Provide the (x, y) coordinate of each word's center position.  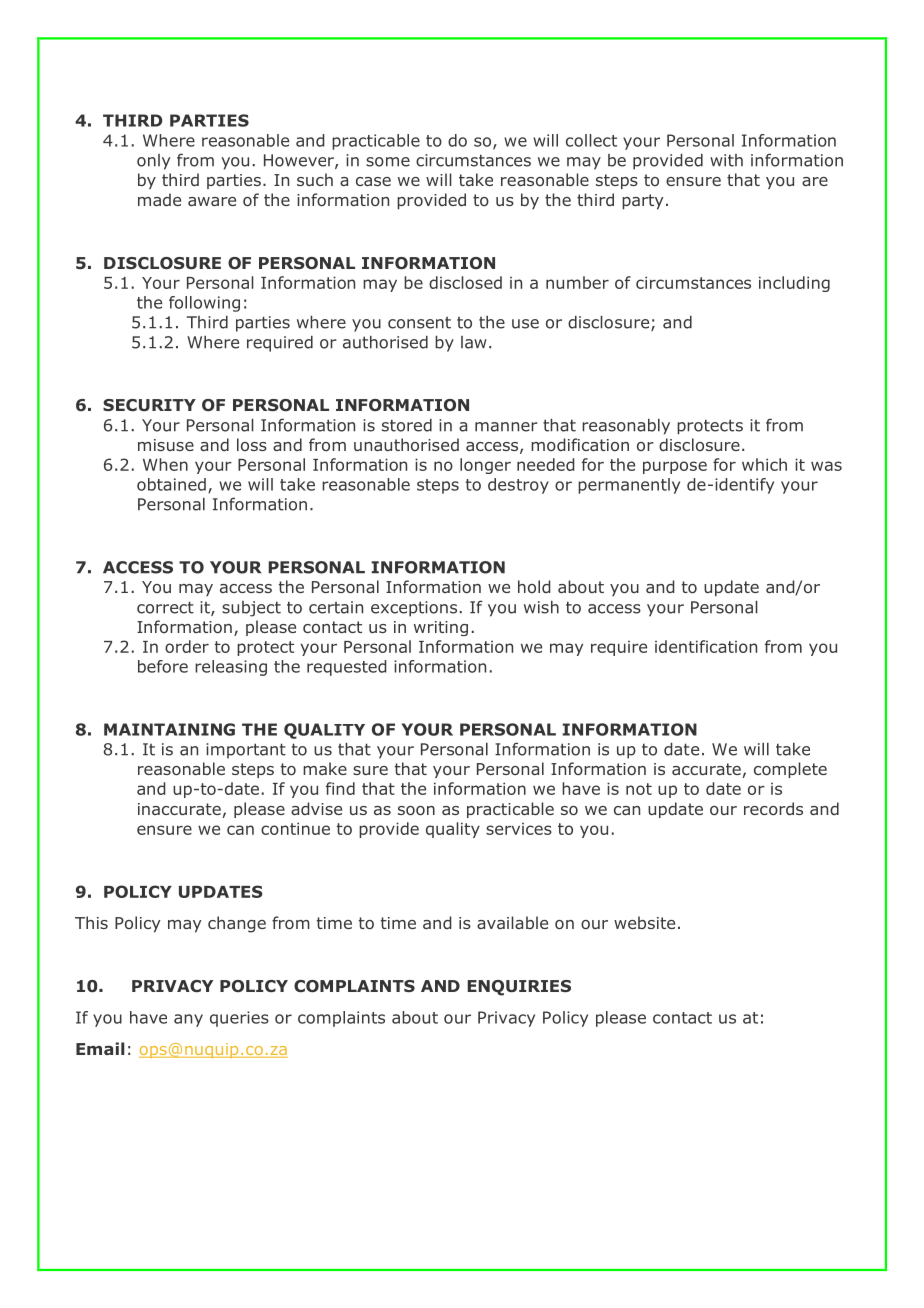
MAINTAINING (169, 729)
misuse (166, 445)
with (726, 160)
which (764, 464)
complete (790, 770)
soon (416, 810)
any (188, 1020)
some (388, 162)
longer (485, 466)
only (153, 162)
